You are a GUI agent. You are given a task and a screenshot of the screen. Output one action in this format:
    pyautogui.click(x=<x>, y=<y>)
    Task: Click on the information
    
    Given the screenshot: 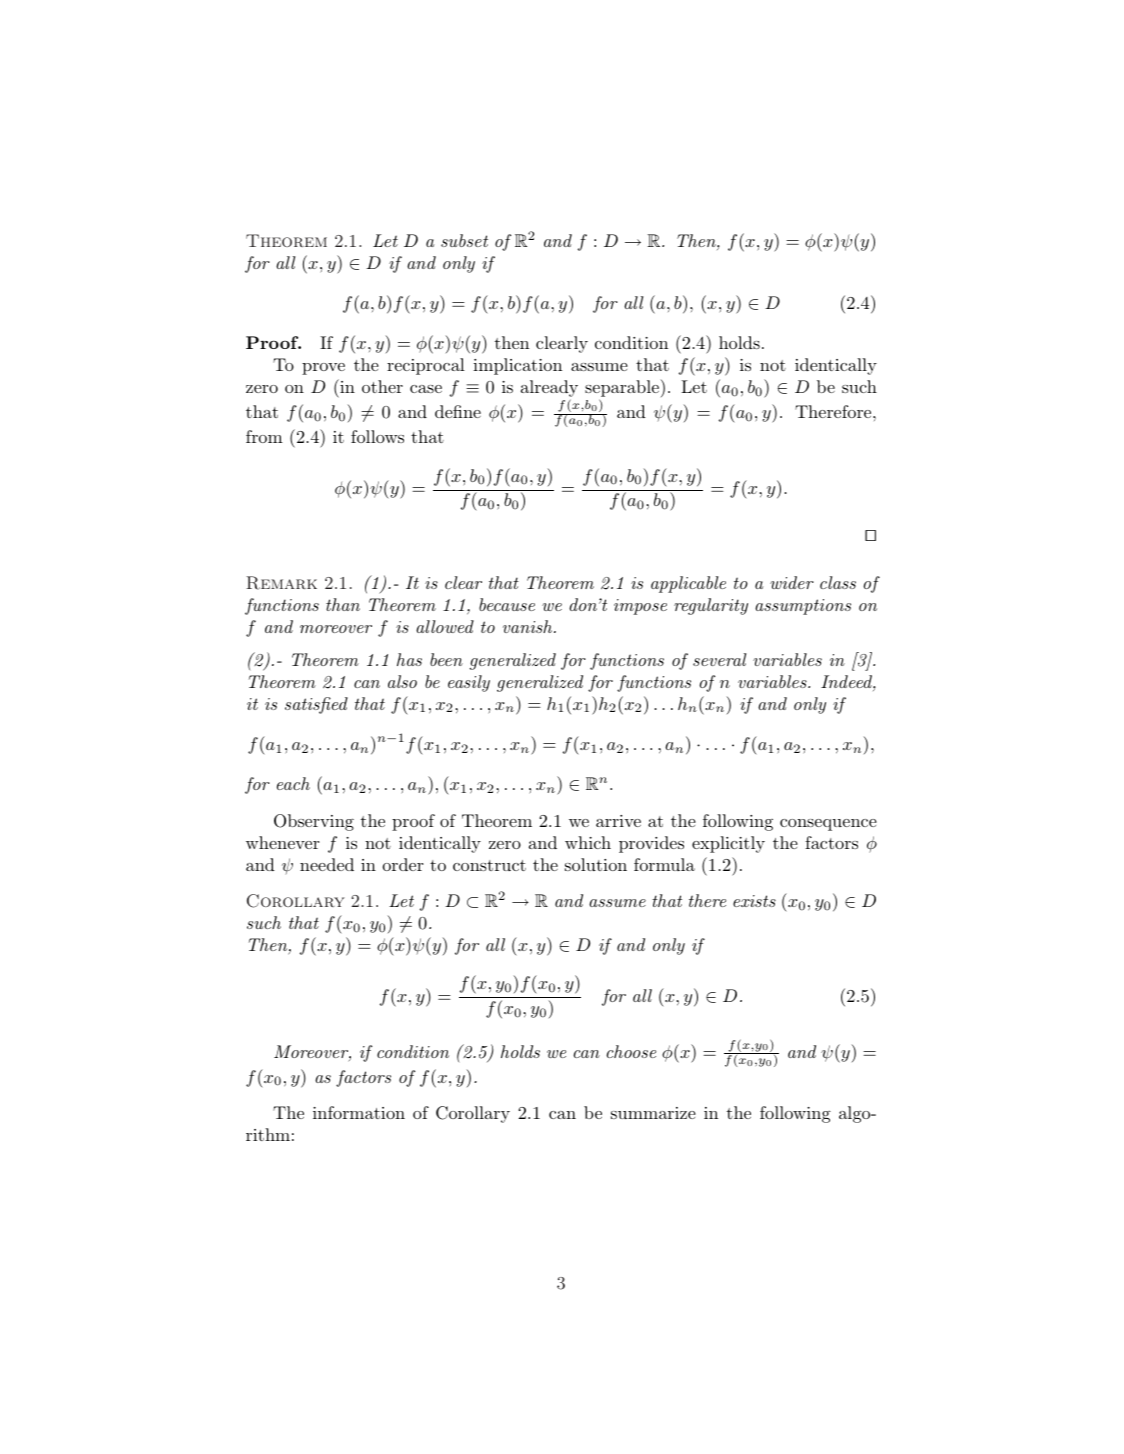 What is the action you would take?
    pyautogui.click(x=359, y=1112)
